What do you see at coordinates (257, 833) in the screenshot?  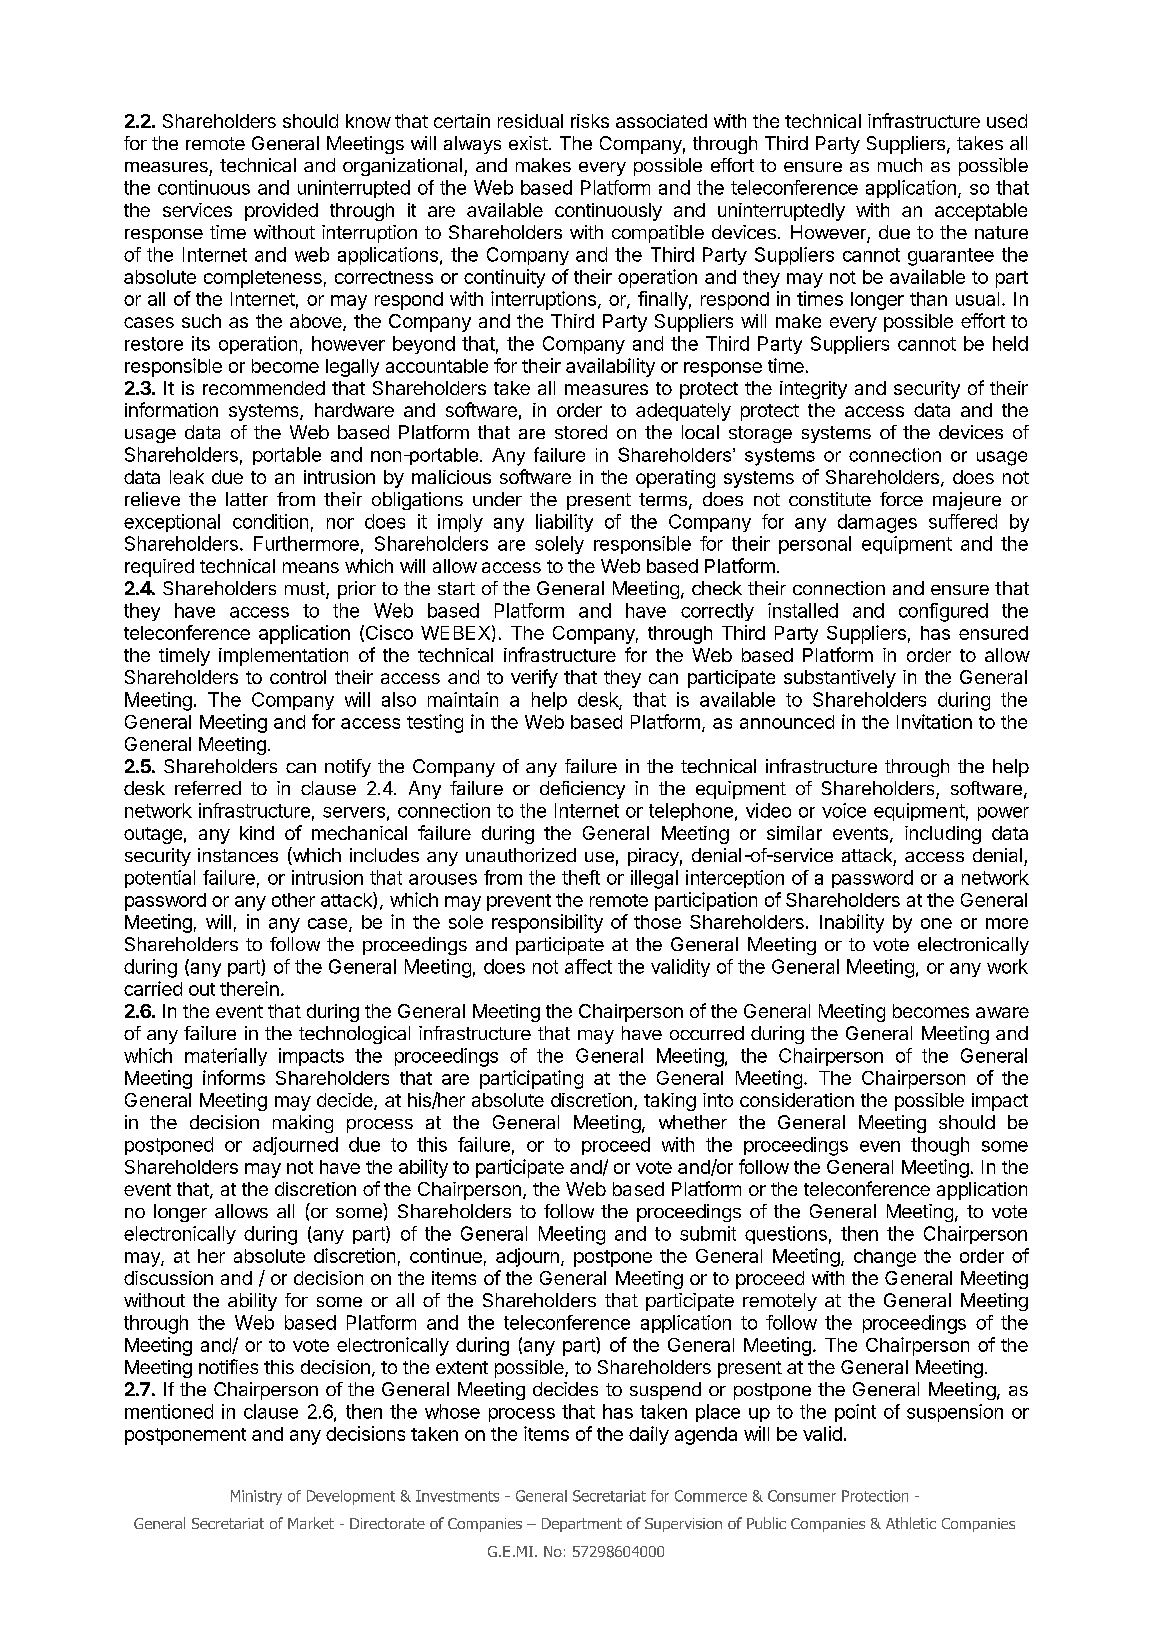 I see `kind` at bounding box center [257, 833].
